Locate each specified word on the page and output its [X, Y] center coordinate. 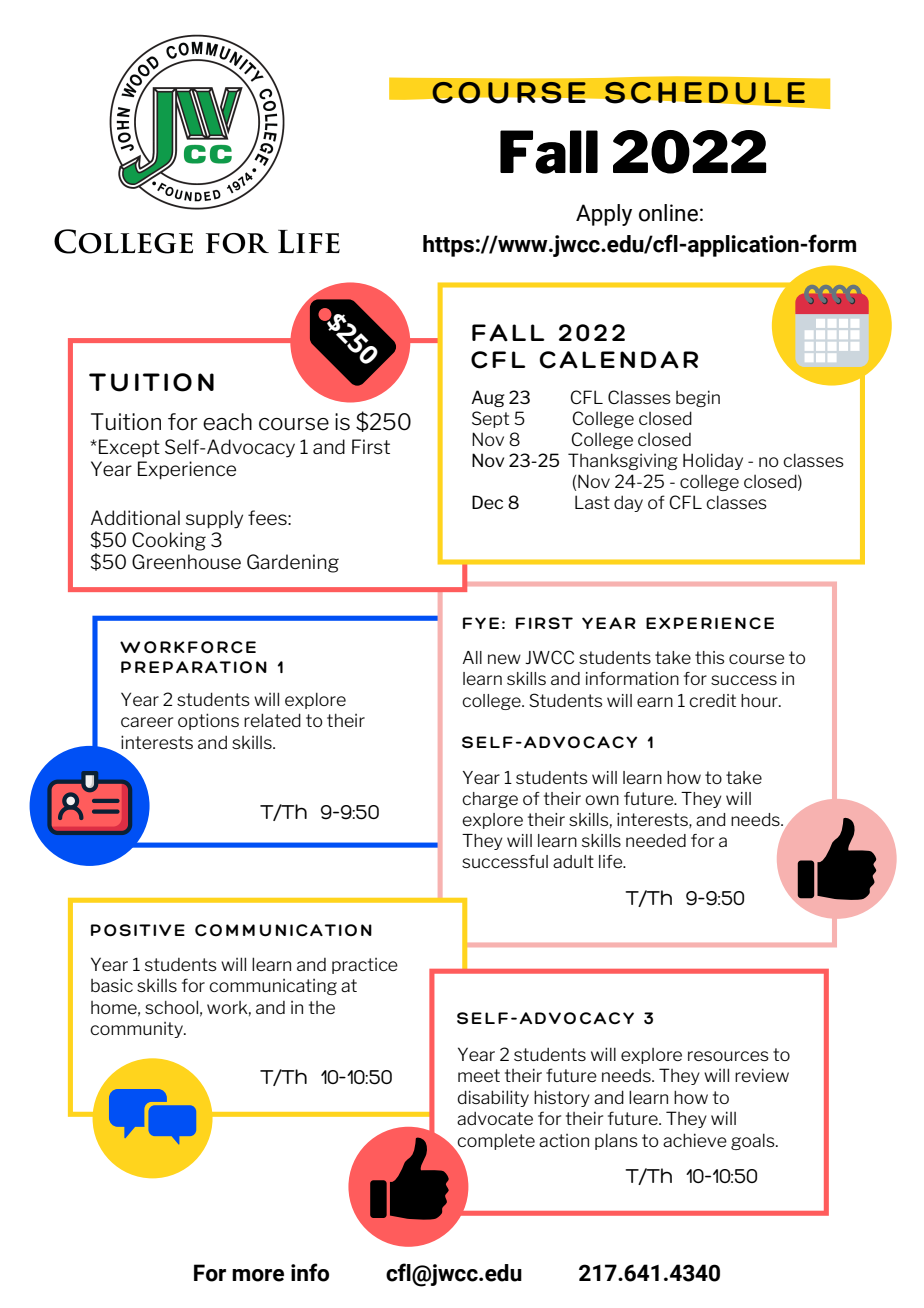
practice [365, 966]
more [258, 1275]
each [227, 422]
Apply [604, 215]
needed [656, 840]
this [709, 657]
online [668, 213]
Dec [487, 502]
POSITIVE [138, 930]
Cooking [169, 541]
